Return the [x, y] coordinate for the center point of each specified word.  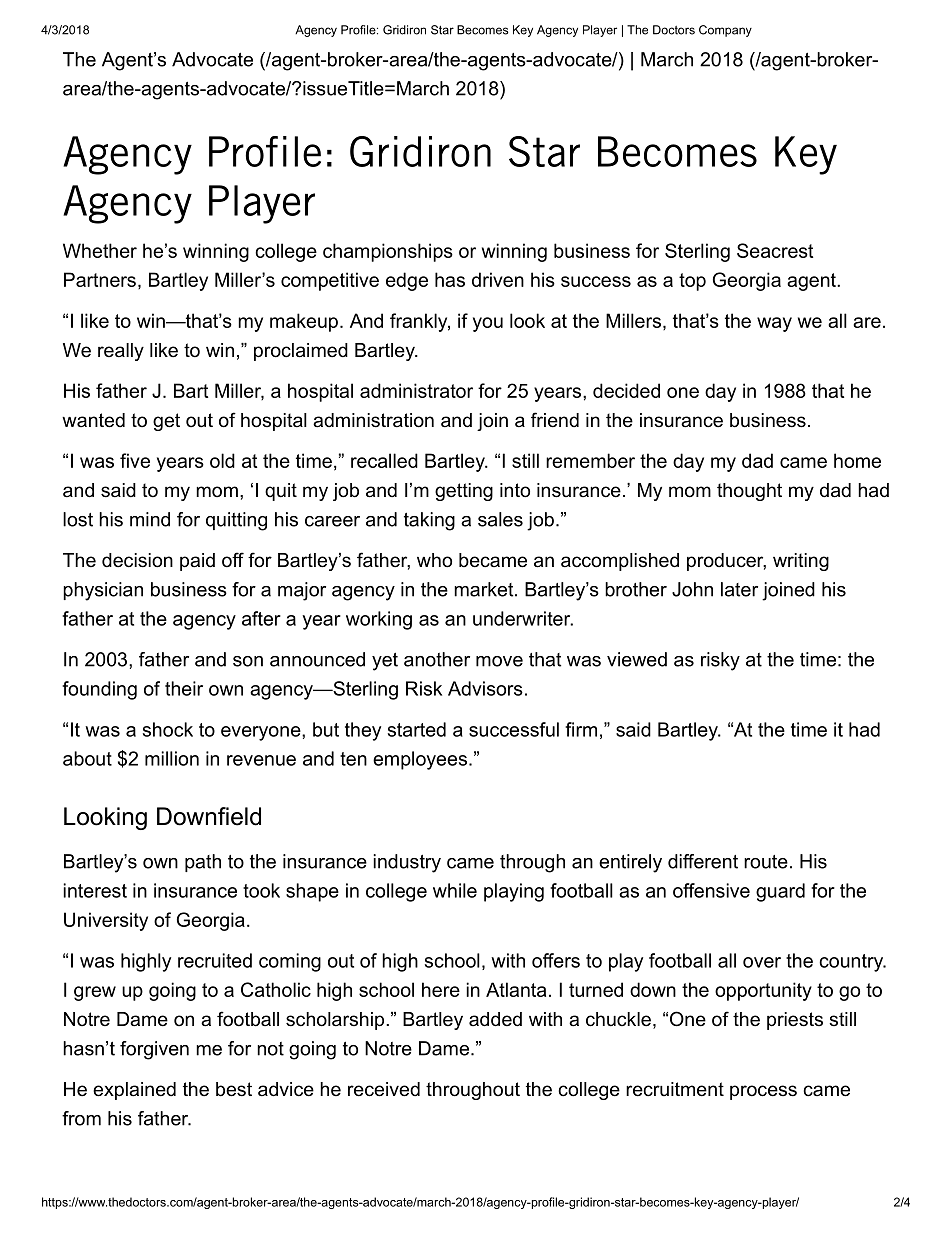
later [739, 589]
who [434, 560]
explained [134, 1091]
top [692, 282]
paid [197, 562]
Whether [100, 250]
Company [725, 31]
